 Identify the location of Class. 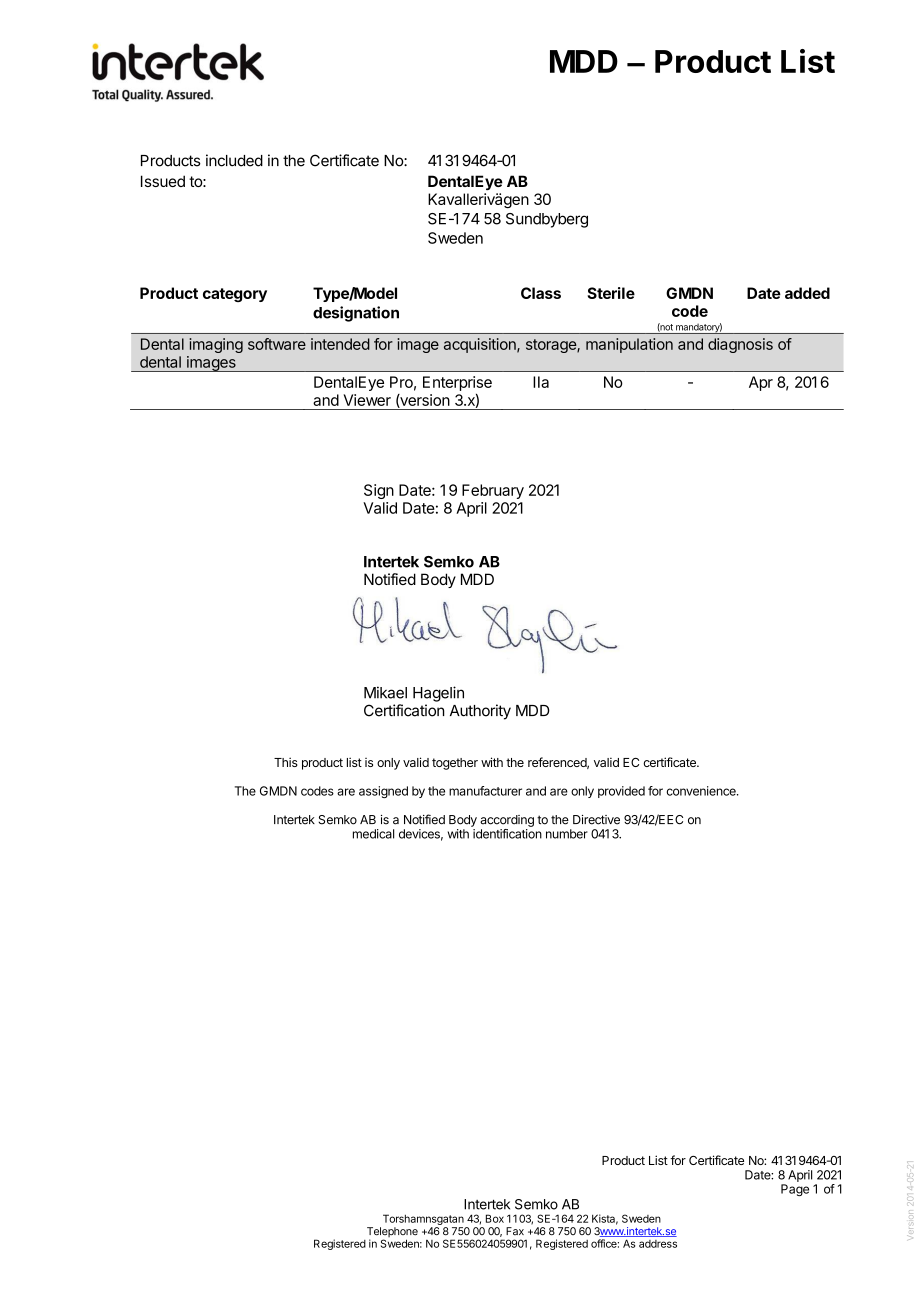
(541, 293).
